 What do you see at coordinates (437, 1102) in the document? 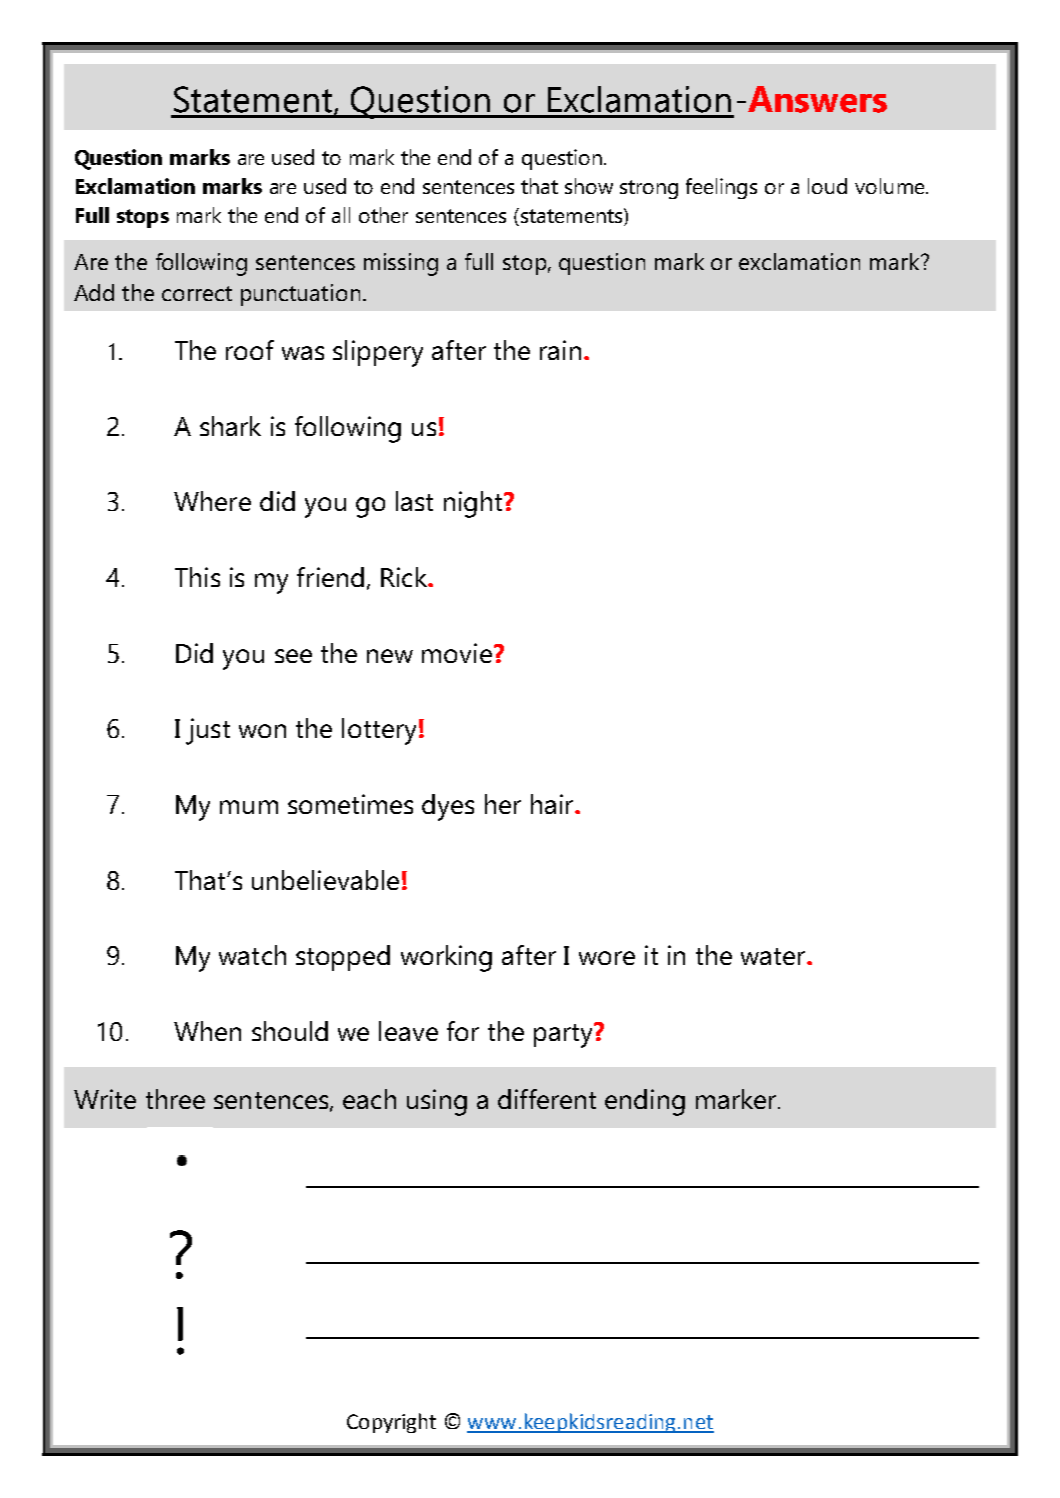
I see `using` at bounding box center [437, 1102].
